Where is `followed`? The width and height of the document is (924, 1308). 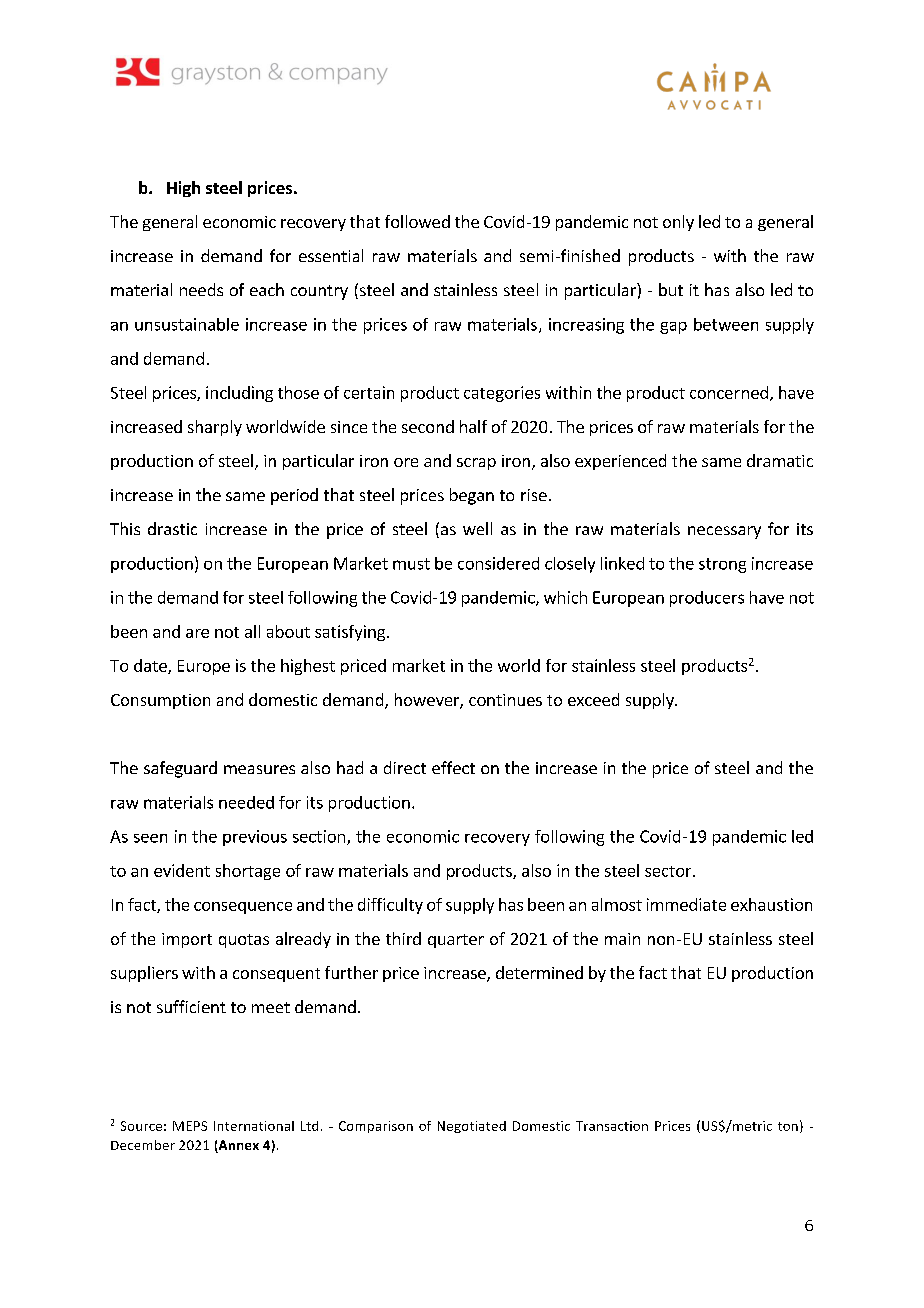 followed is located at coordinates (417, 221).
